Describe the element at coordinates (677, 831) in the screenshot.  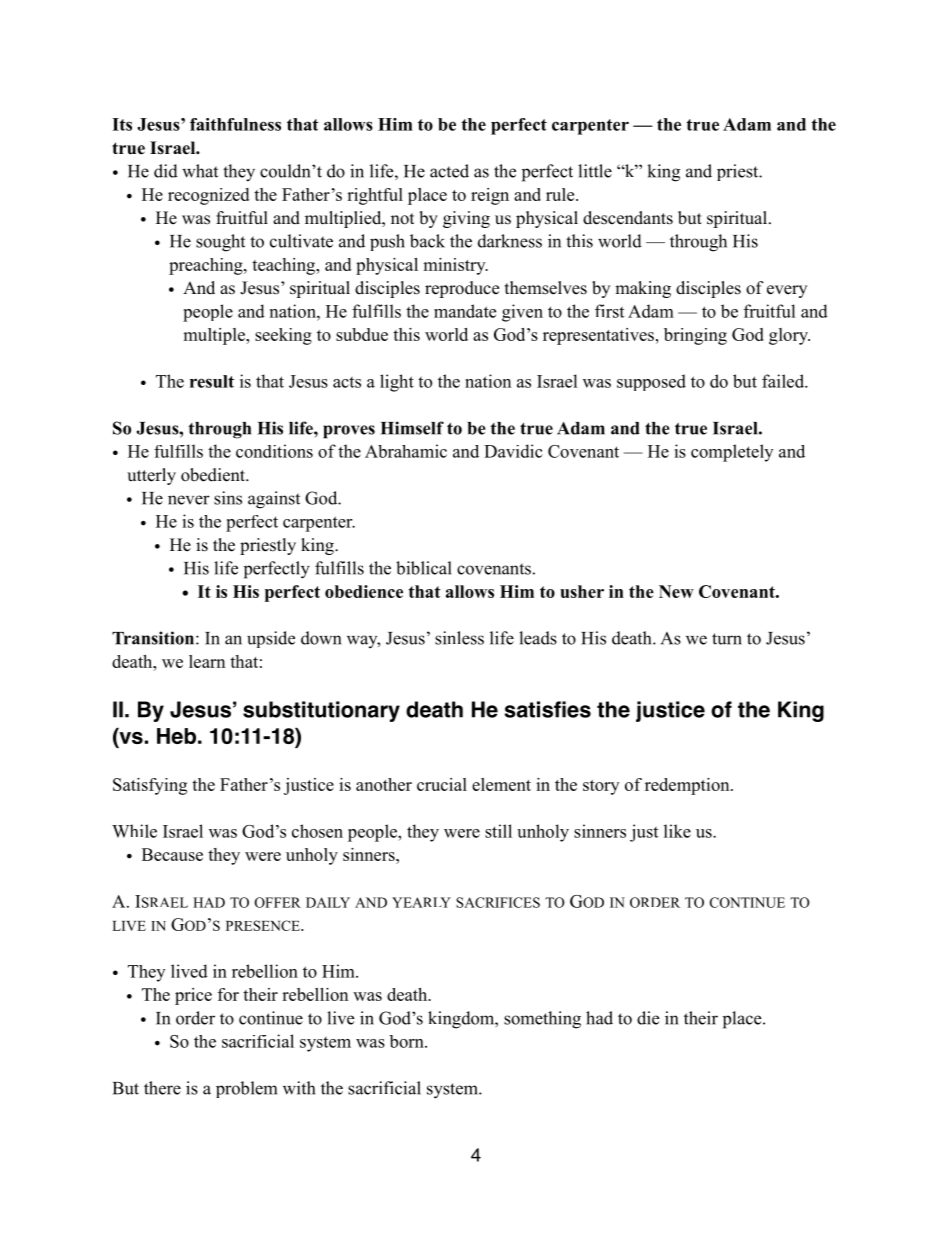
I see `like` at that location.
